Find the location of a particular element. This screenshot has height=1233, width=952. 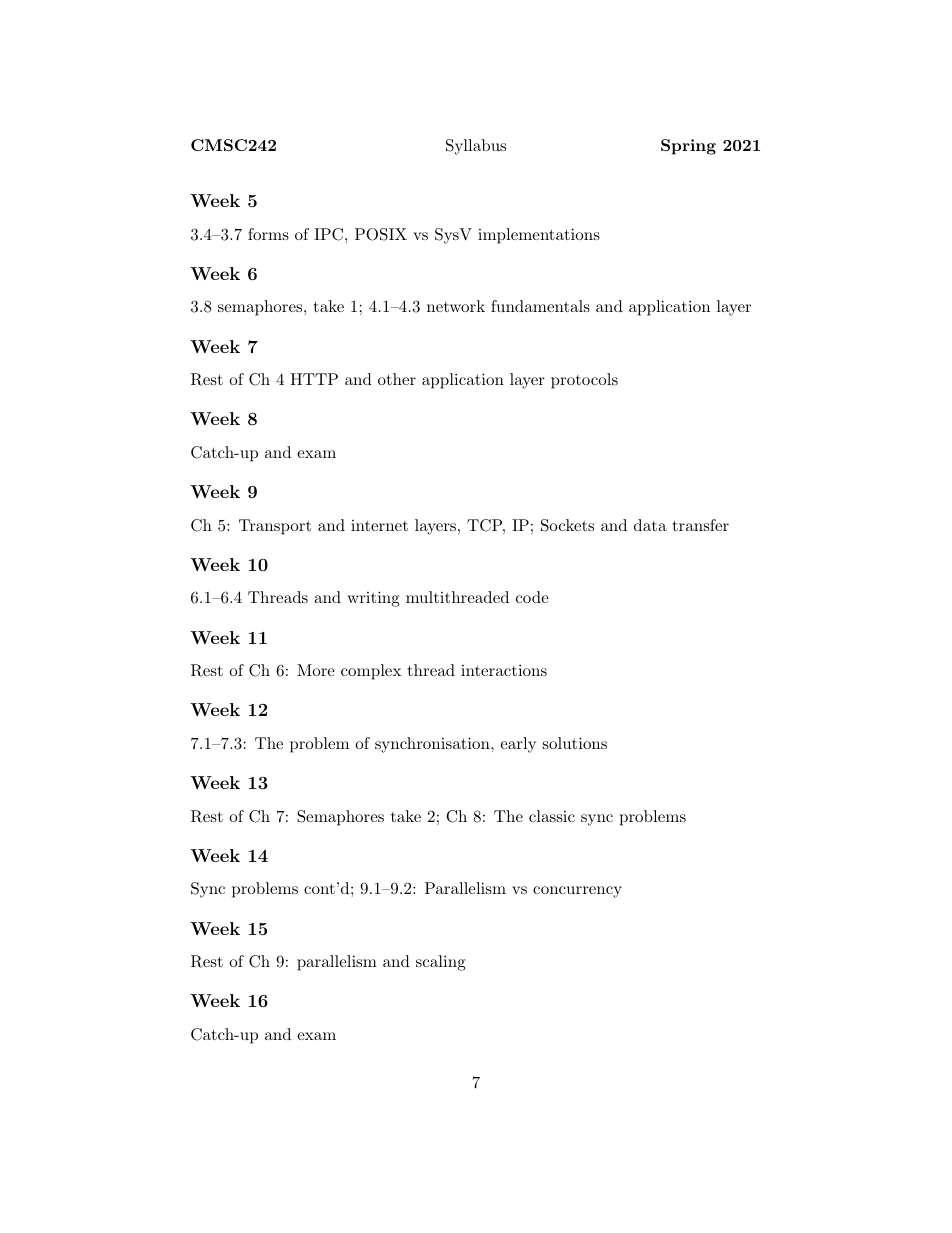

HTTP is located at coordinates (314, 379).
